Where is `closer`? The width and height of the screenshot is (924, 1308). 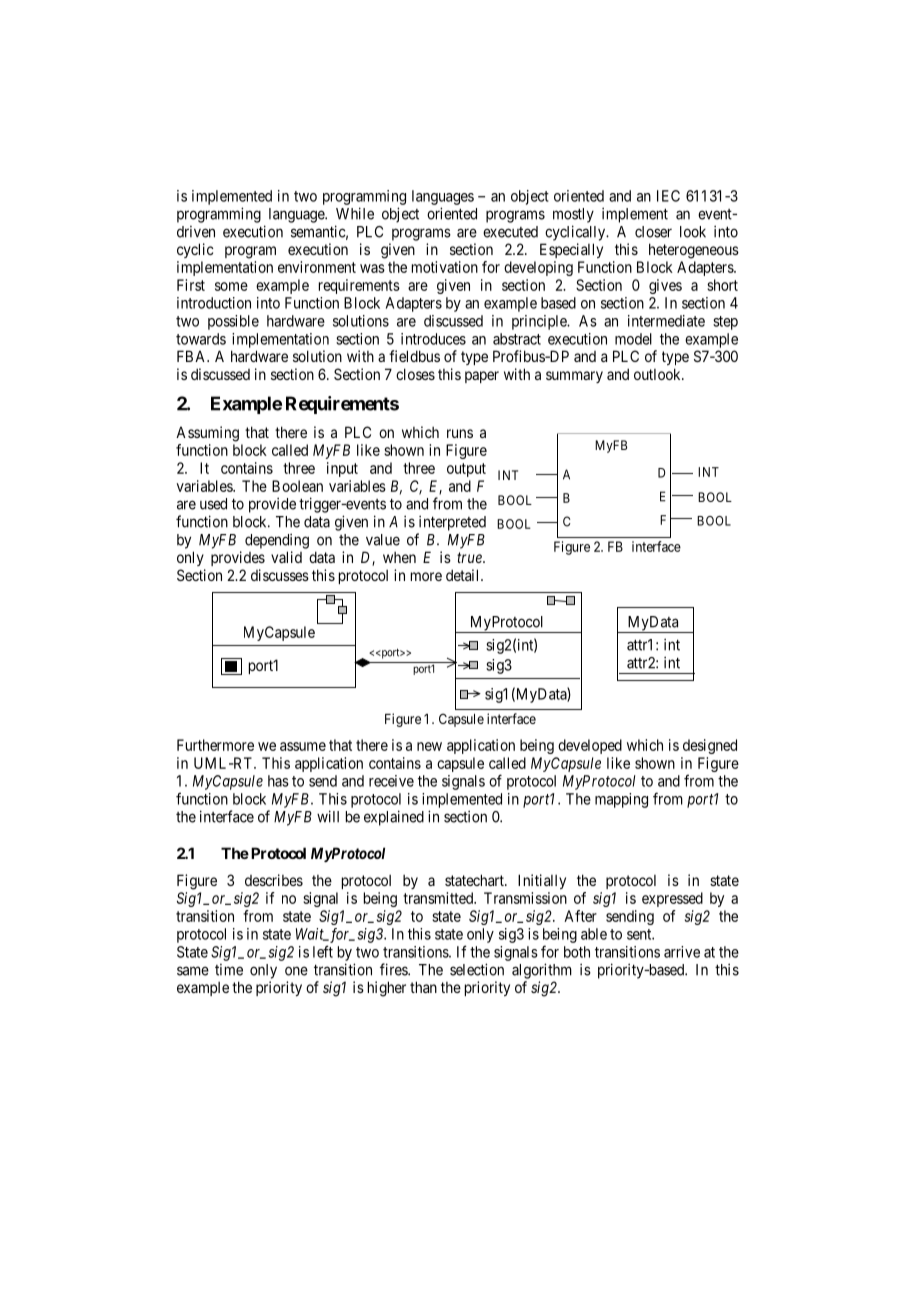 closer is located at coordinates (653, 232).
